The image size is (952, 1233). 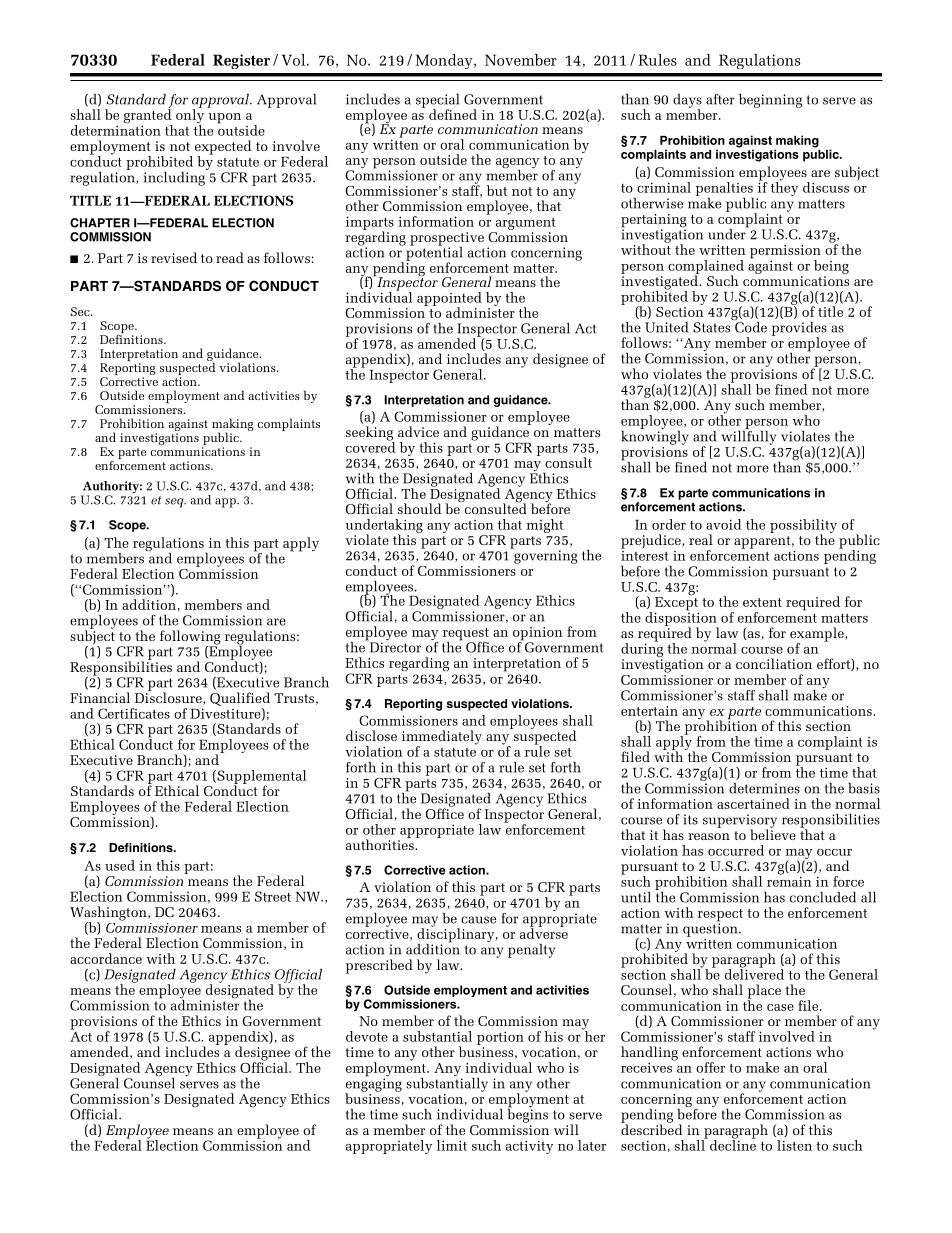 What do you see at coordinates (466, 635) in the image?
I see `request` at bounding box center [466, 635].
